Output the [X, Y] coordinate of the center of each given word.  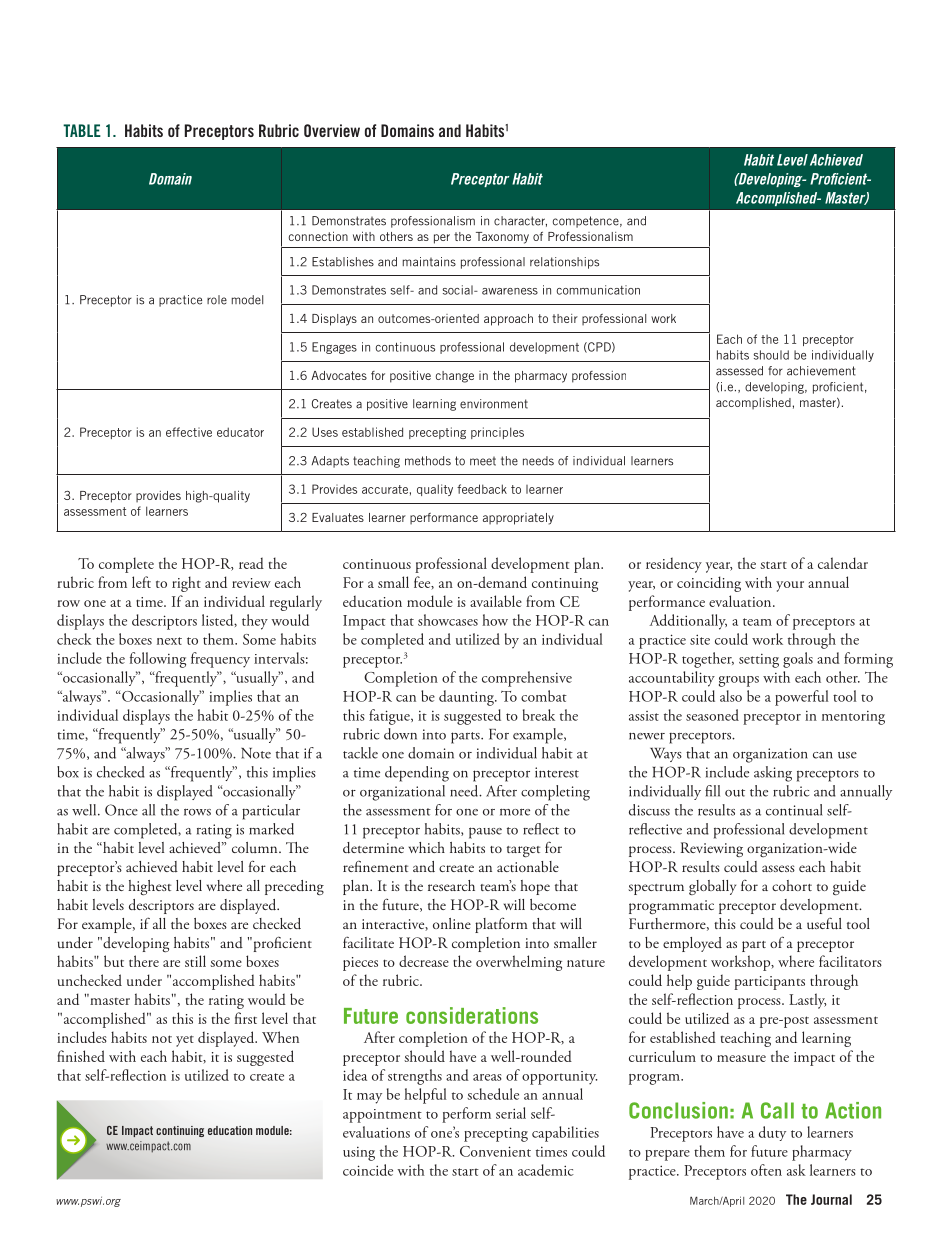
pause [485, 833]
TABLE [82, 130]
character [520, 221]
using [359, 1154]
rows [197, 812]
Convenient [495, 1151]
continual [794, 810]
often [766, 1170]
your [790, 586]
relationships [564, 263]
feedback [482, 489]
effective [189, 432]
